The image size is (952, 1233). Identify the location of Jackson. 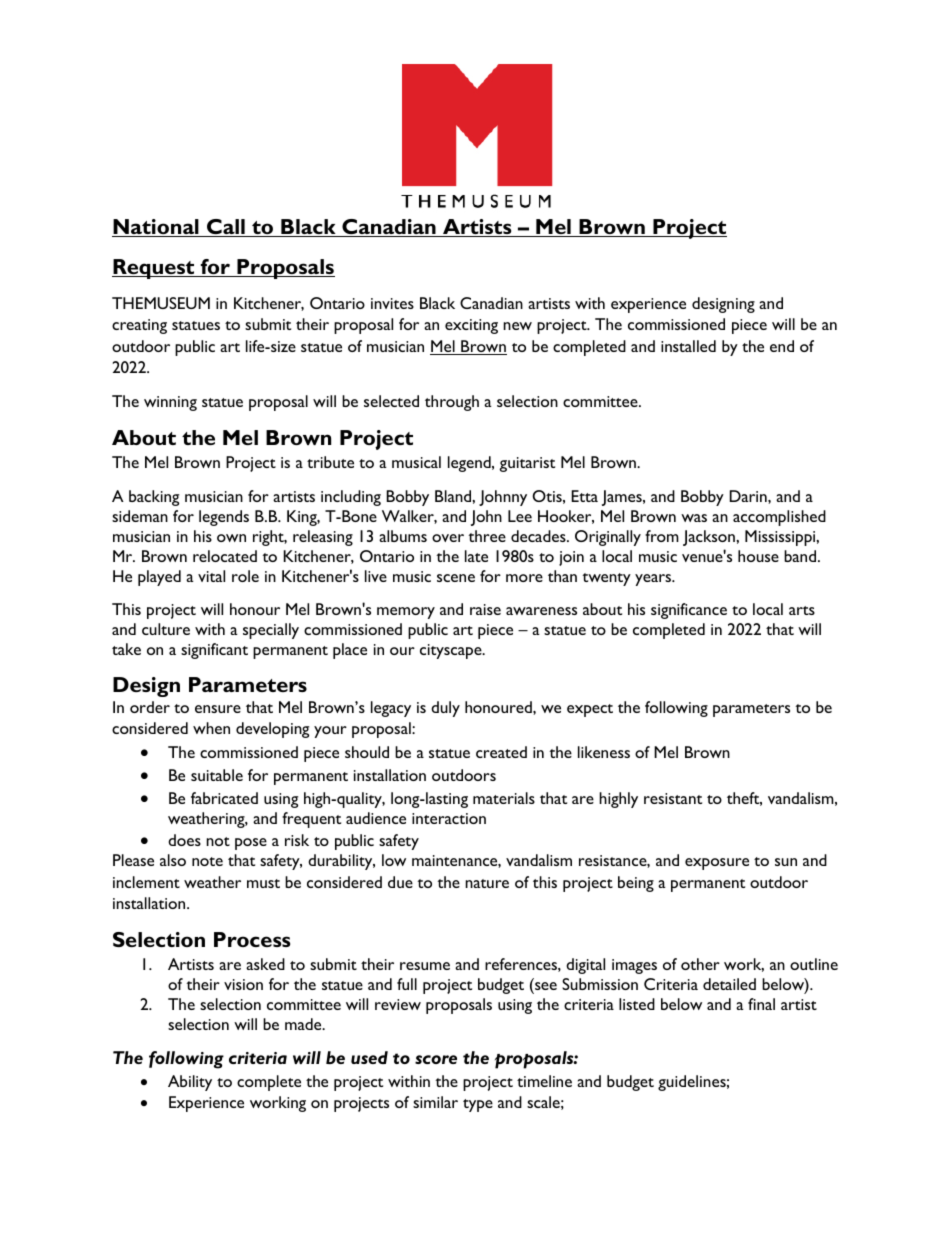
(710, 538).
